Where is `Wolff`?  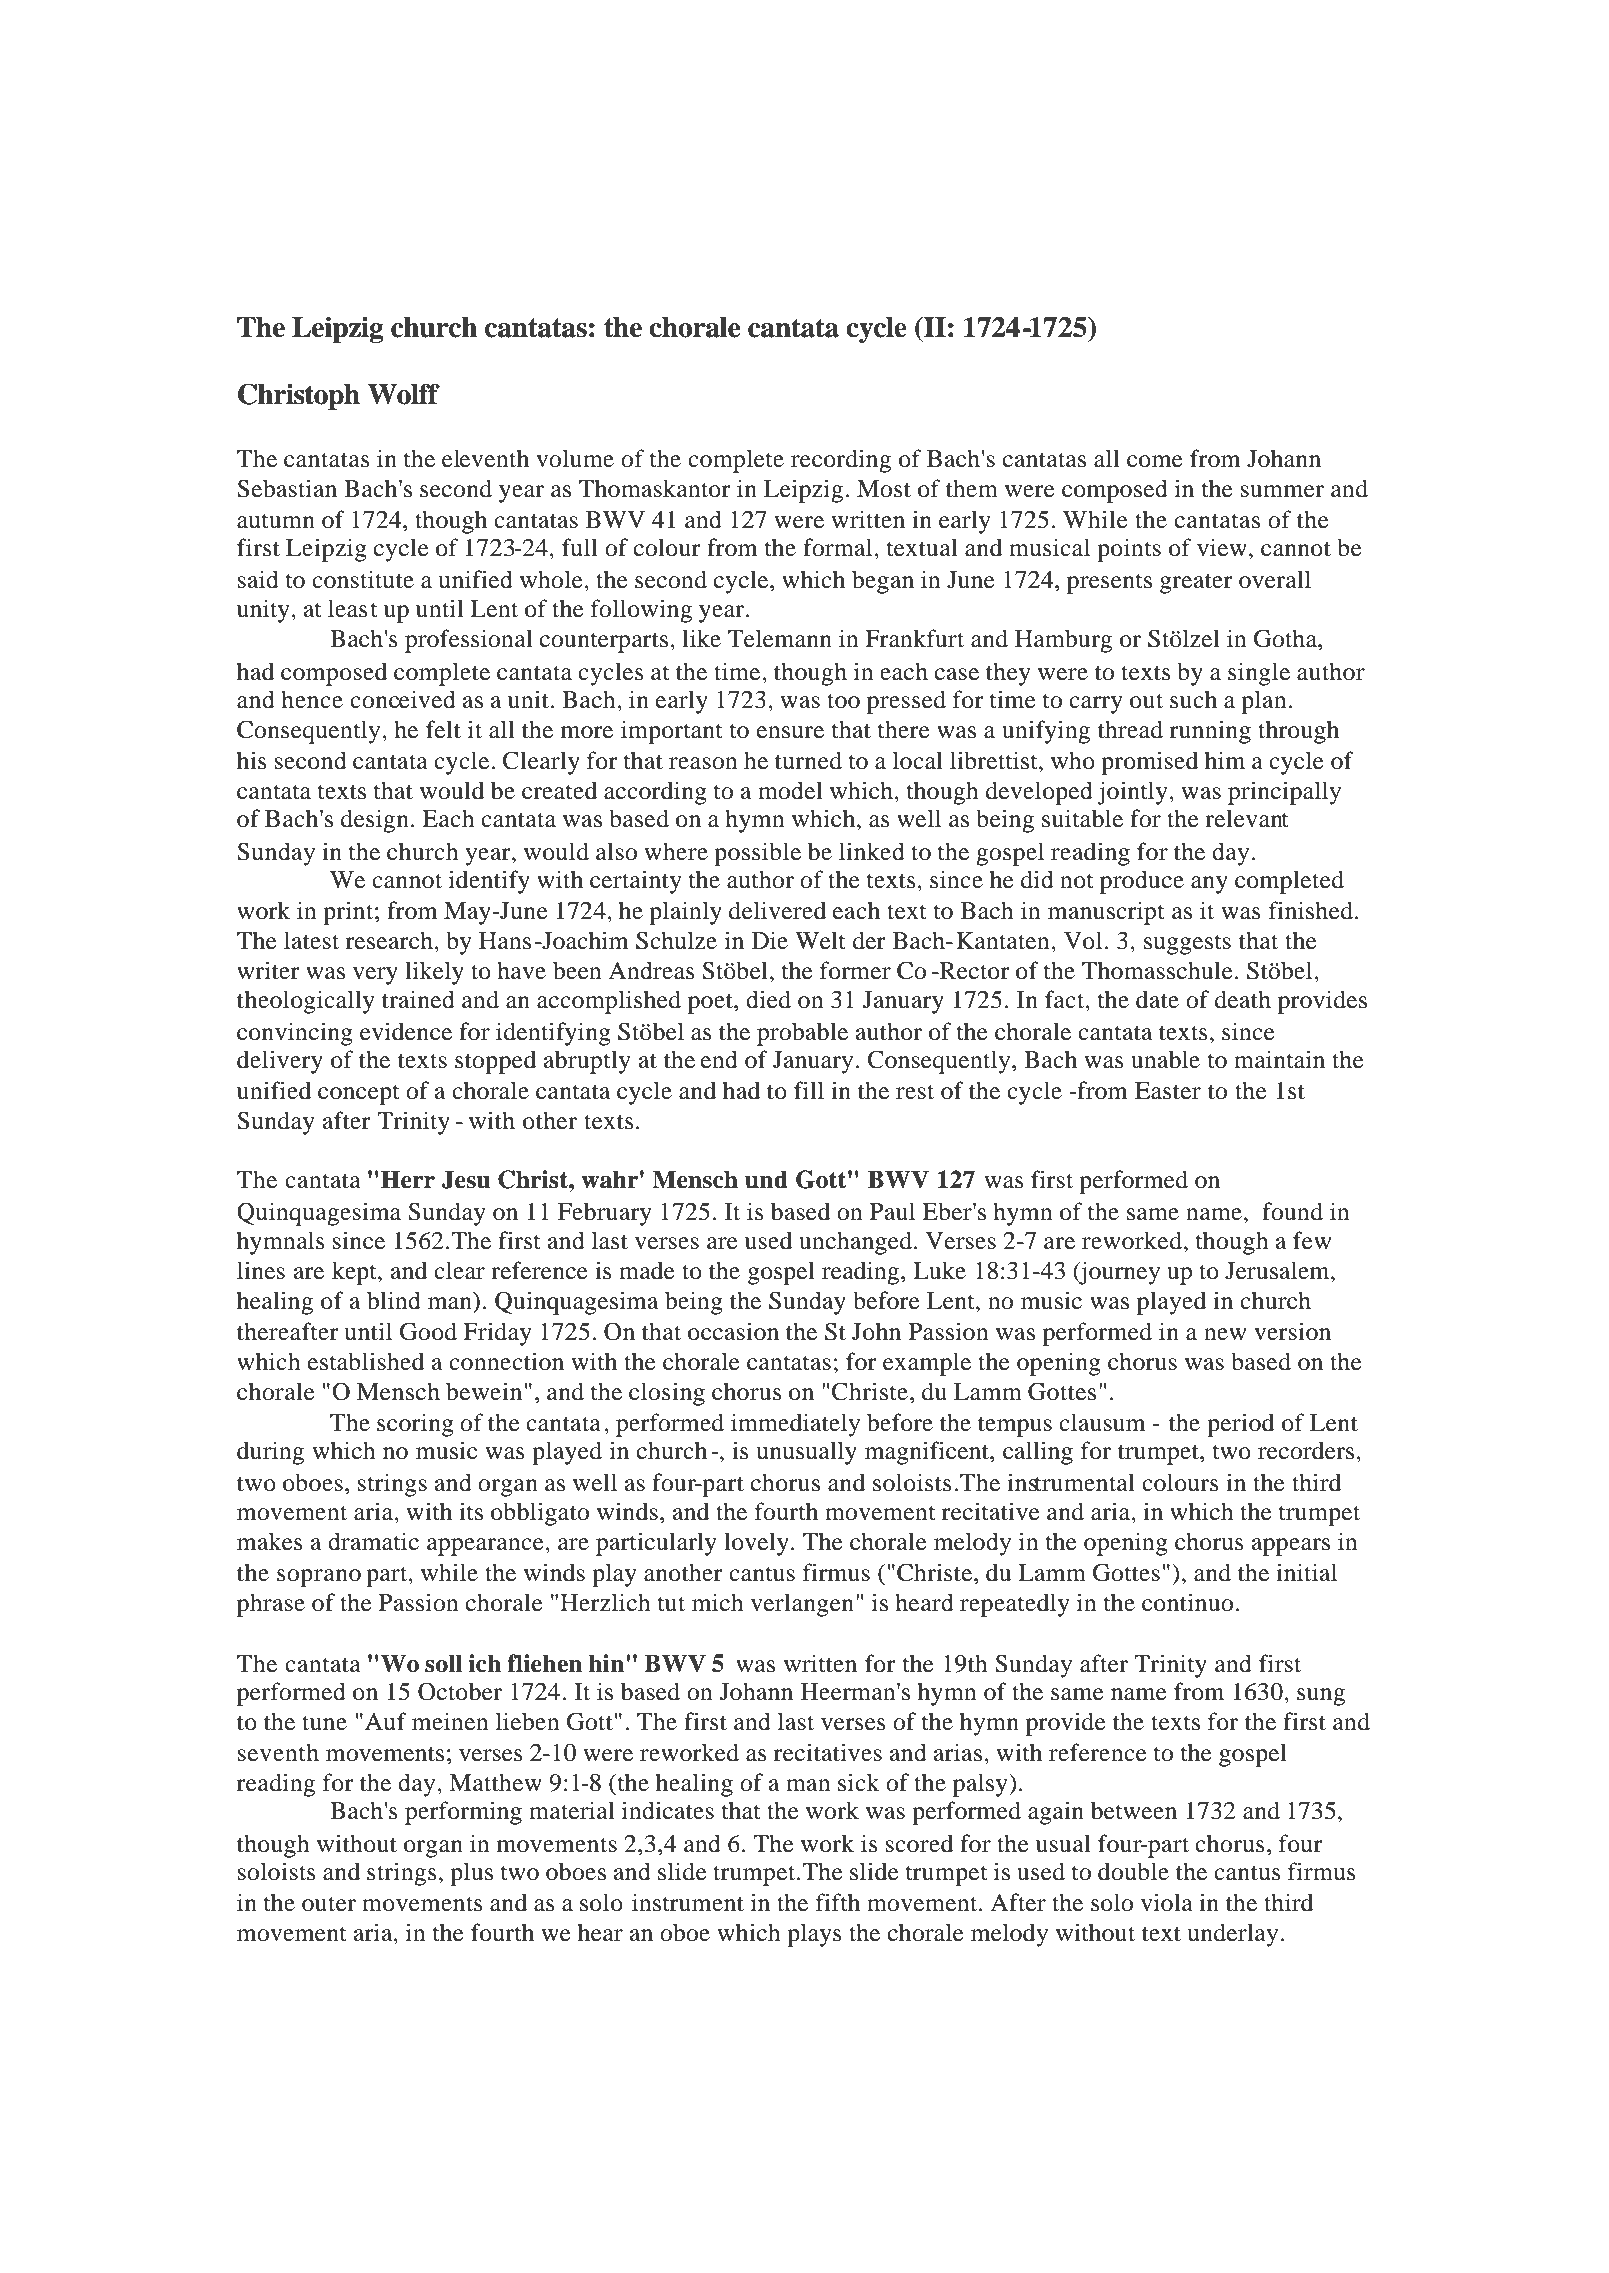 Wolff is located at coordinates (404, 394).
